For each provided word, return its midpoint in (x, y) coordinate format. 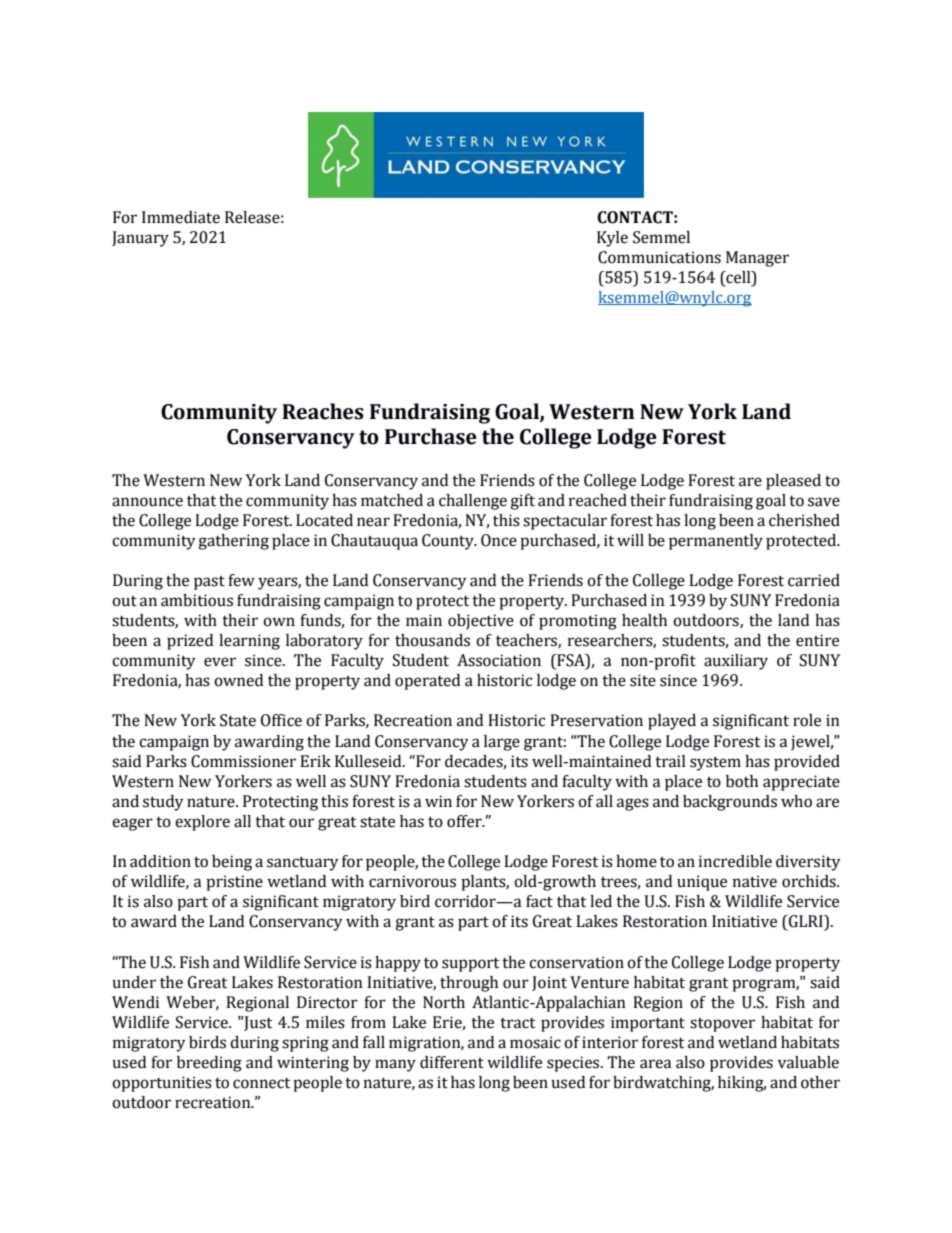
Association (499, 660)
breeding (209, 1064)
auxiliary (736, 662)
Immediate (181, 217)
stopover (722, 1025)
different (452, 1062)
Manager (757, 259)
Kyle (612, 239)
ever (220, 662)
